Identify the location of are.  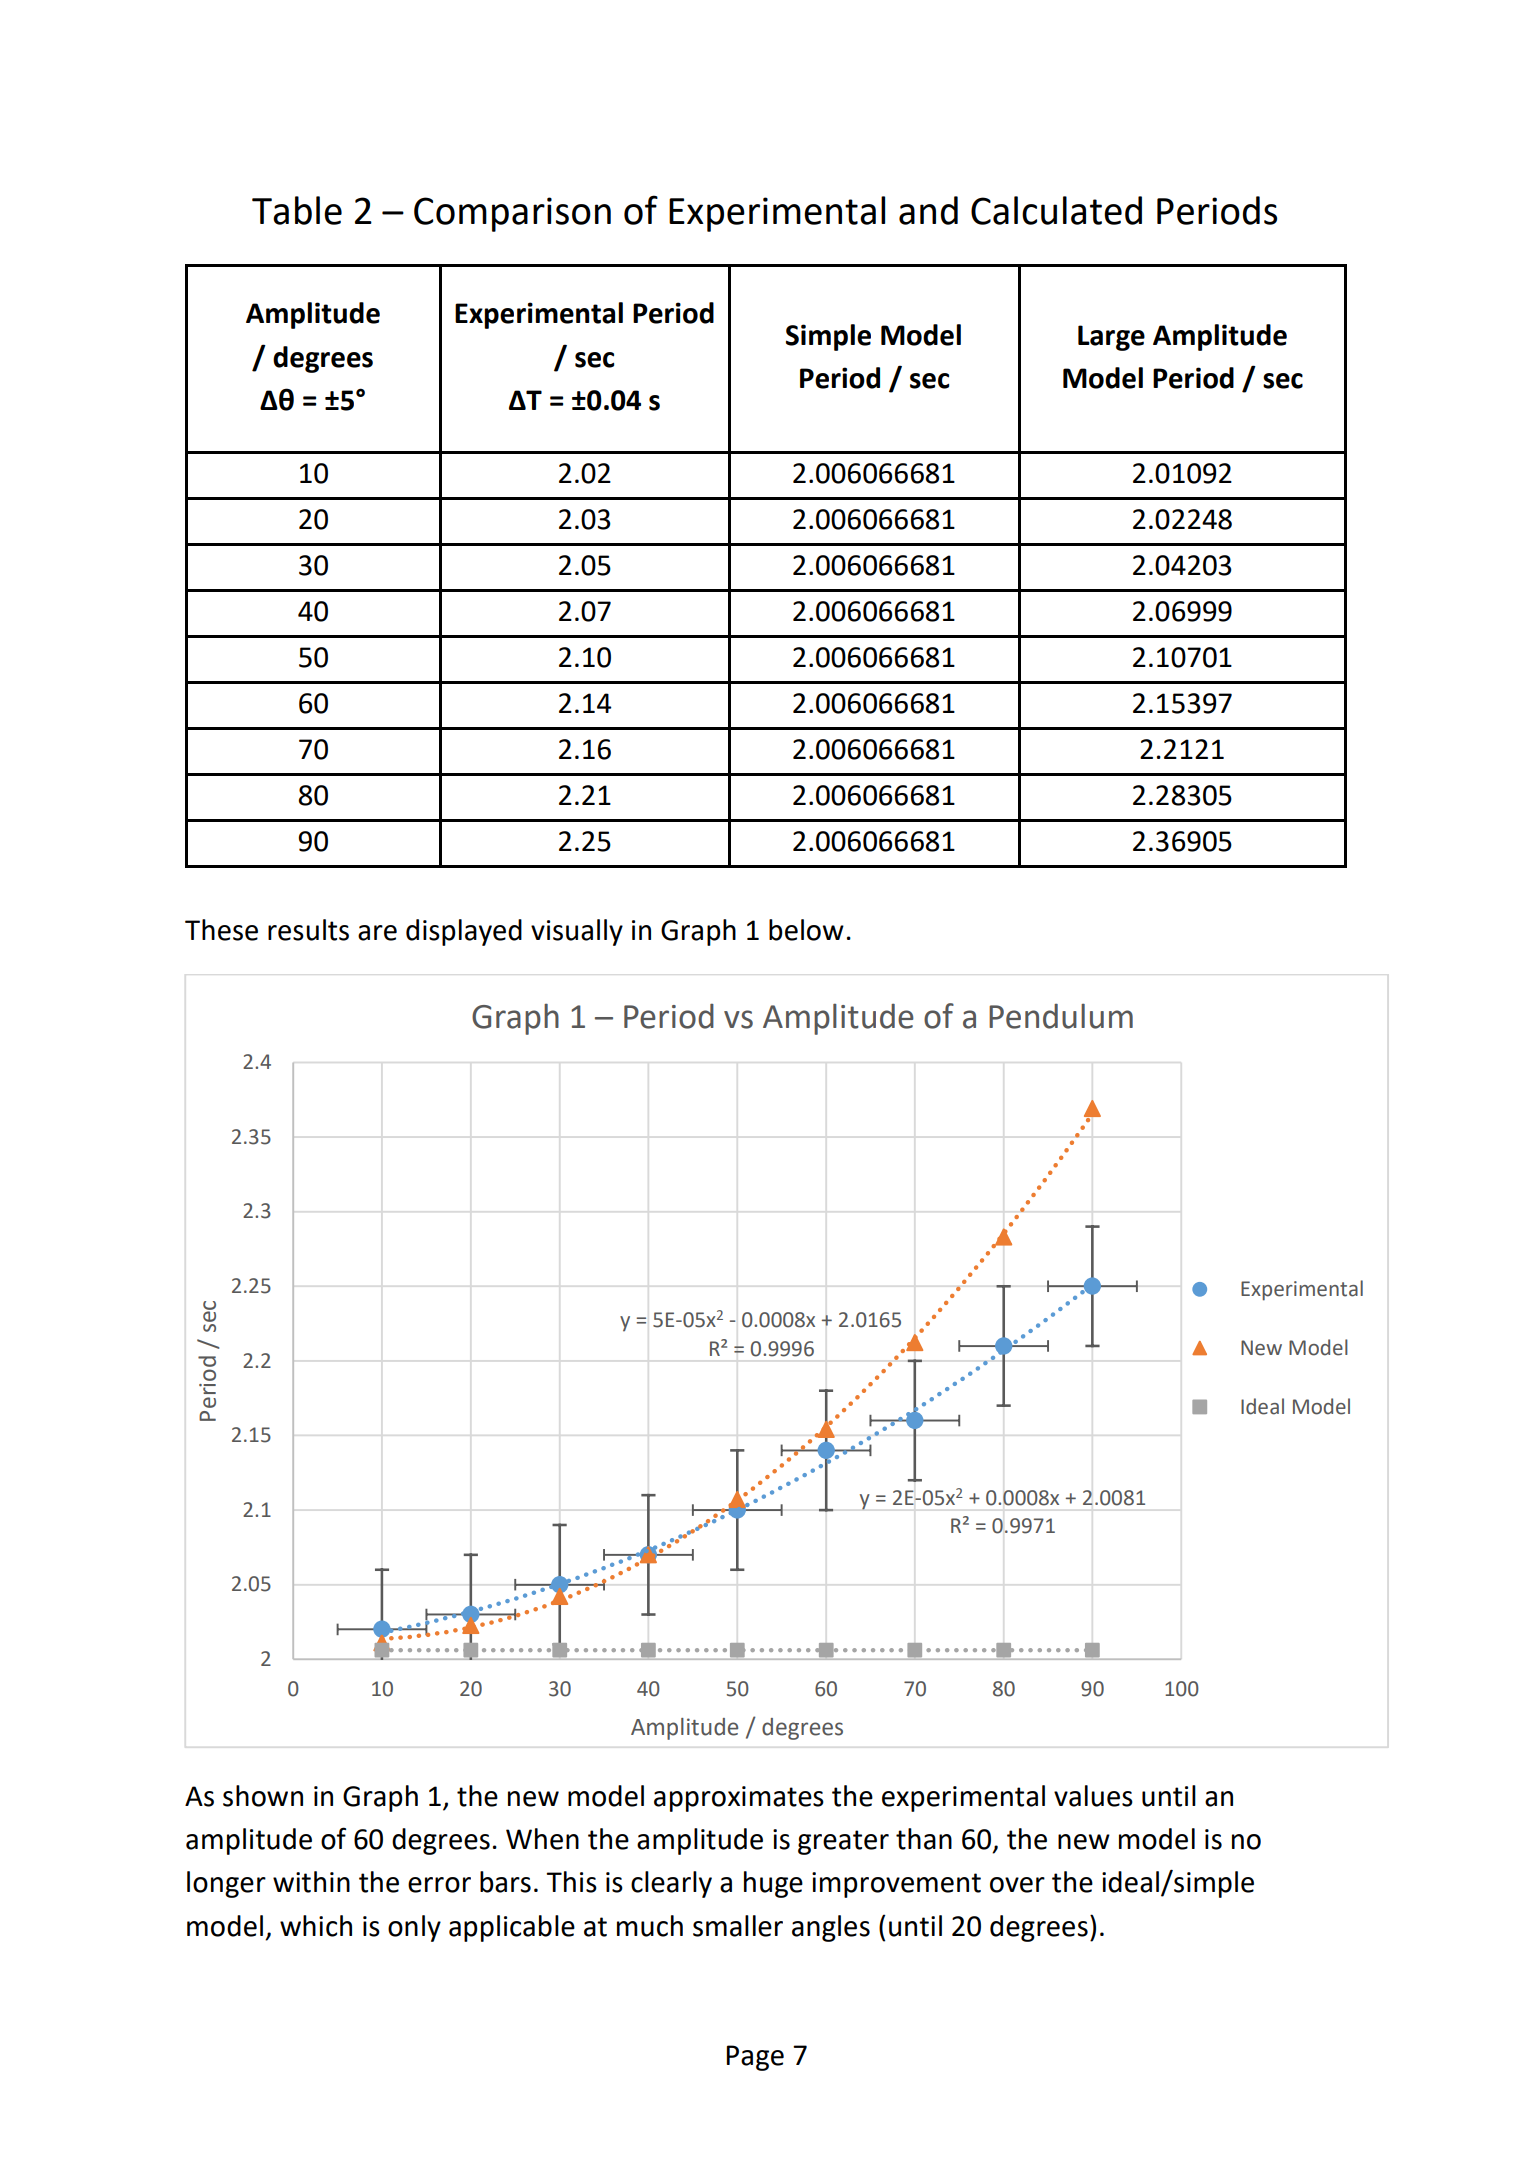
(377, 933).
